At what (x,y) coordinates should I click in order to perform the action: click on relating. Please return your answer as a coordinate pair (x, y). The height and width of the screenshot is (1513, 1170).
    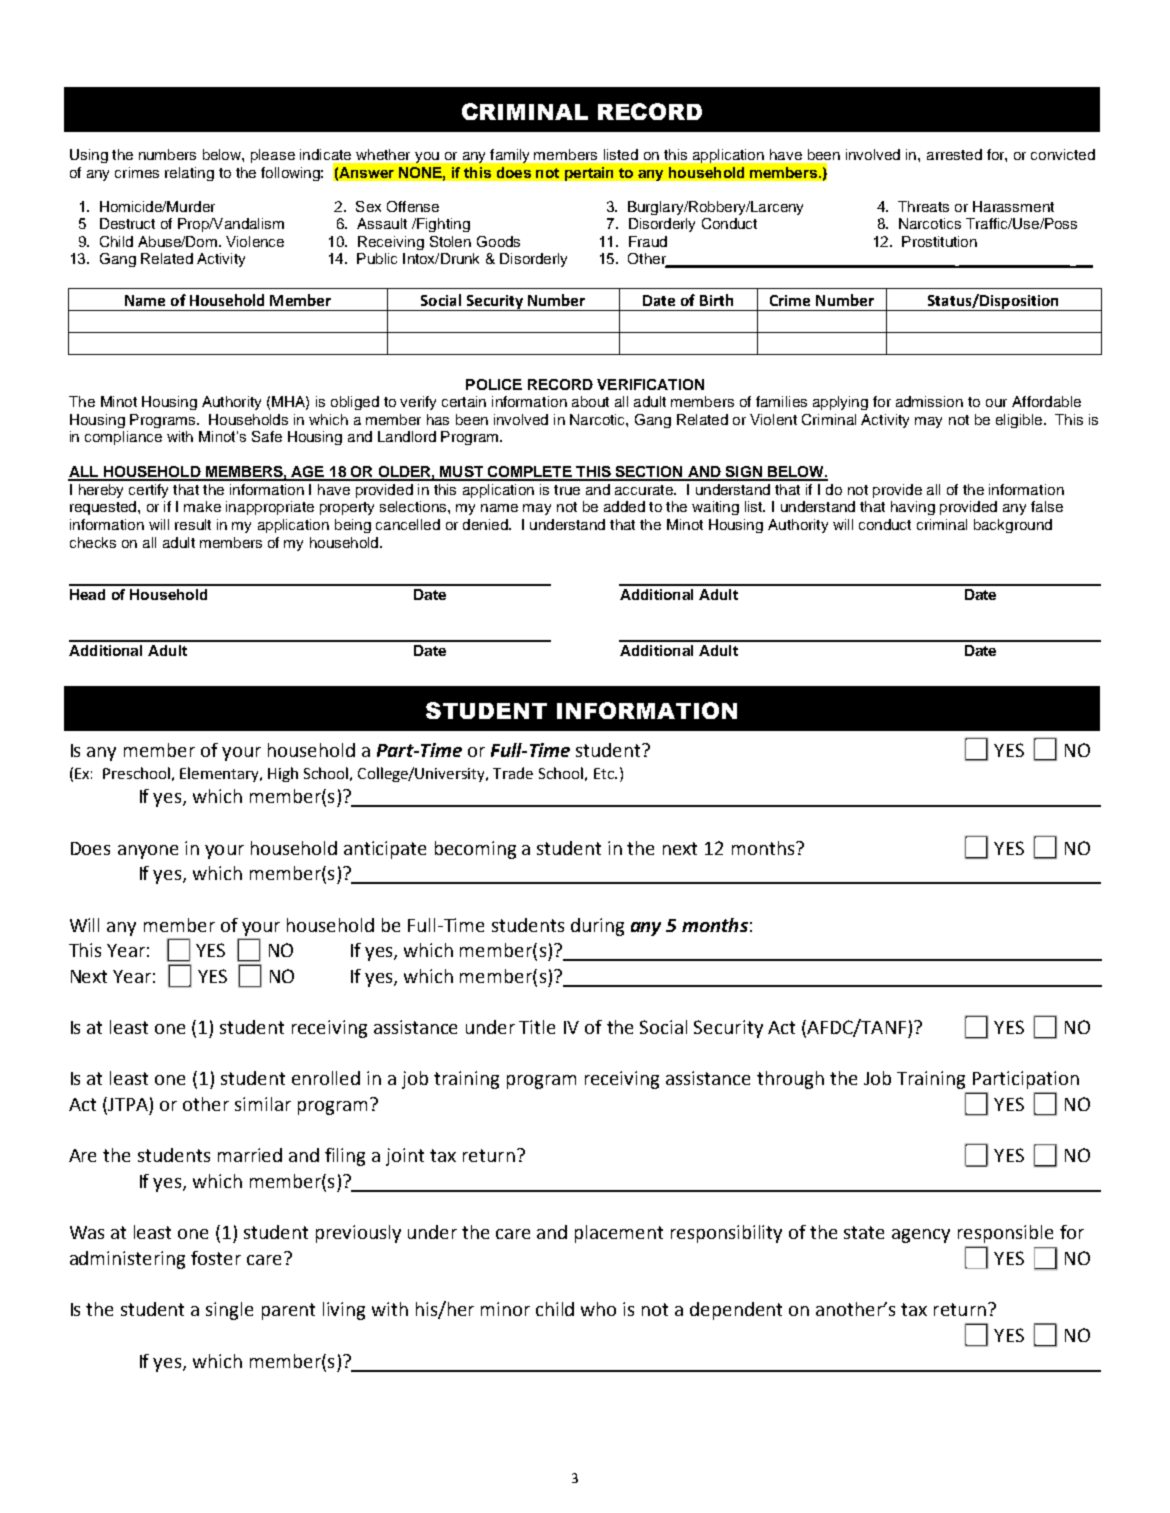
    Looking at the image, I should click on (189, 174).
